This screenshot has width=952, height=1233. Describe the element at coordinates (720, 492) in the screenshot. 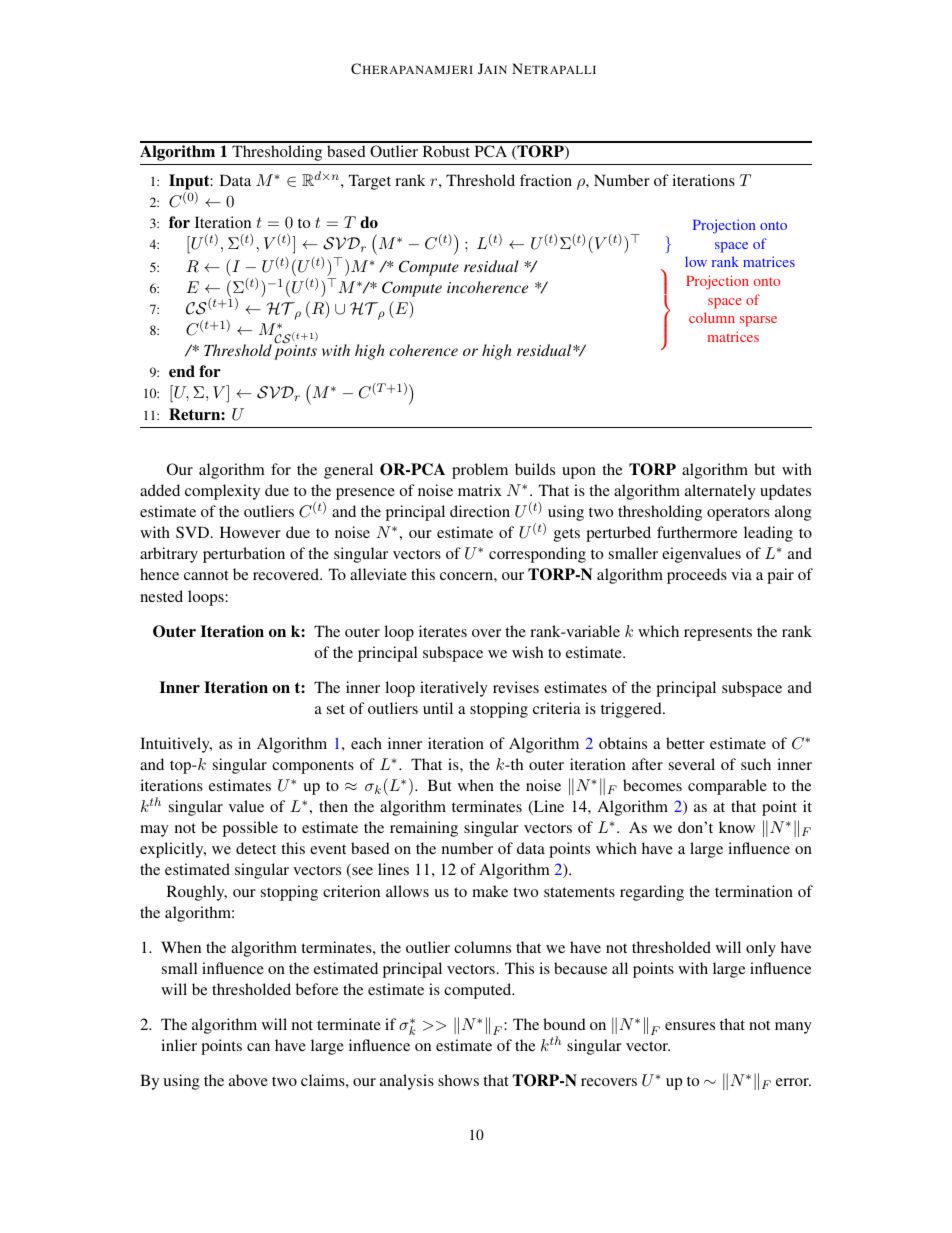

I see `alternately` at that location.
